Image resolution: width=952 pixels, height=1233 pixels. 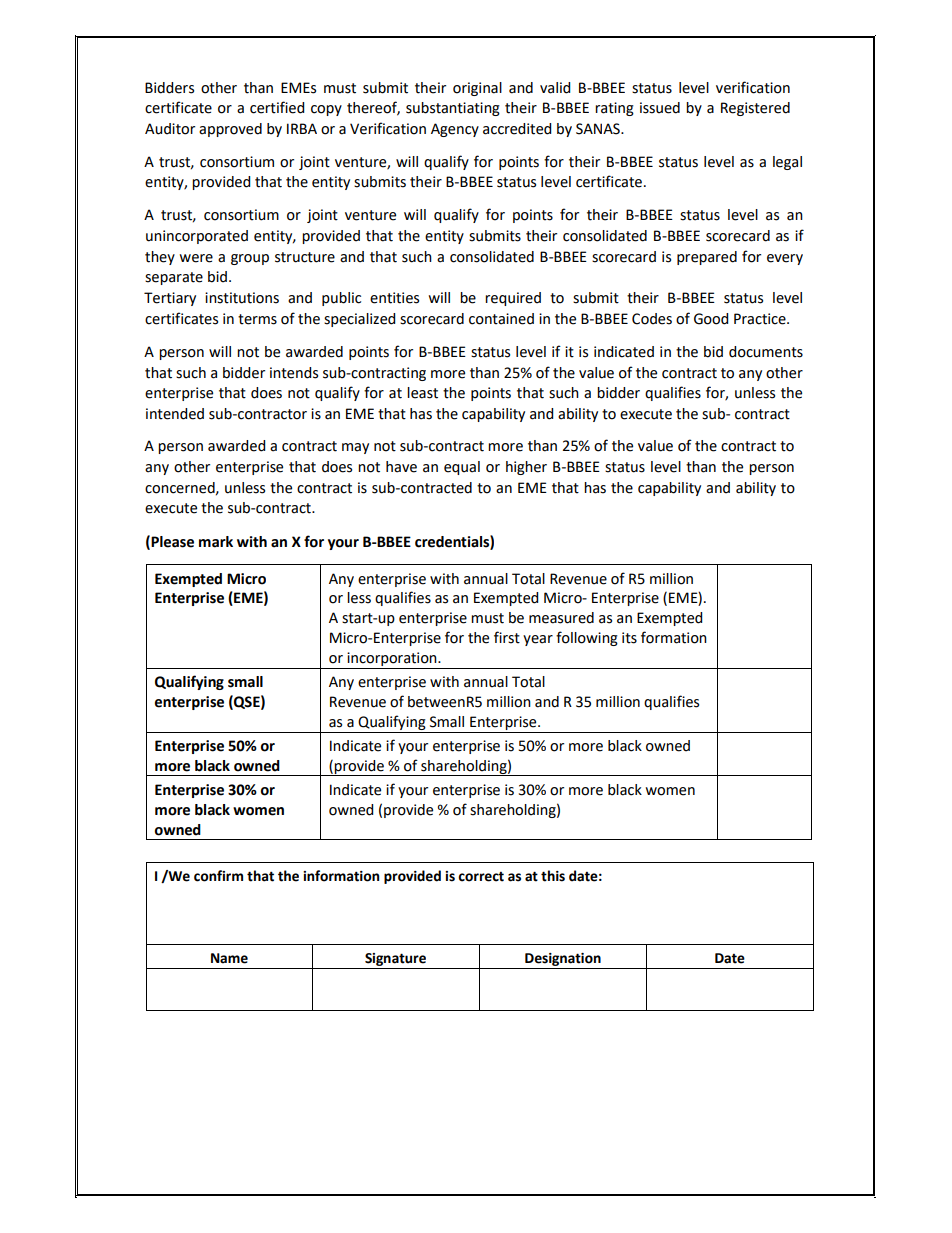 What do you see at coordinates (507, 637) in the image?
I see `first` at bounding box center [507, 637].
